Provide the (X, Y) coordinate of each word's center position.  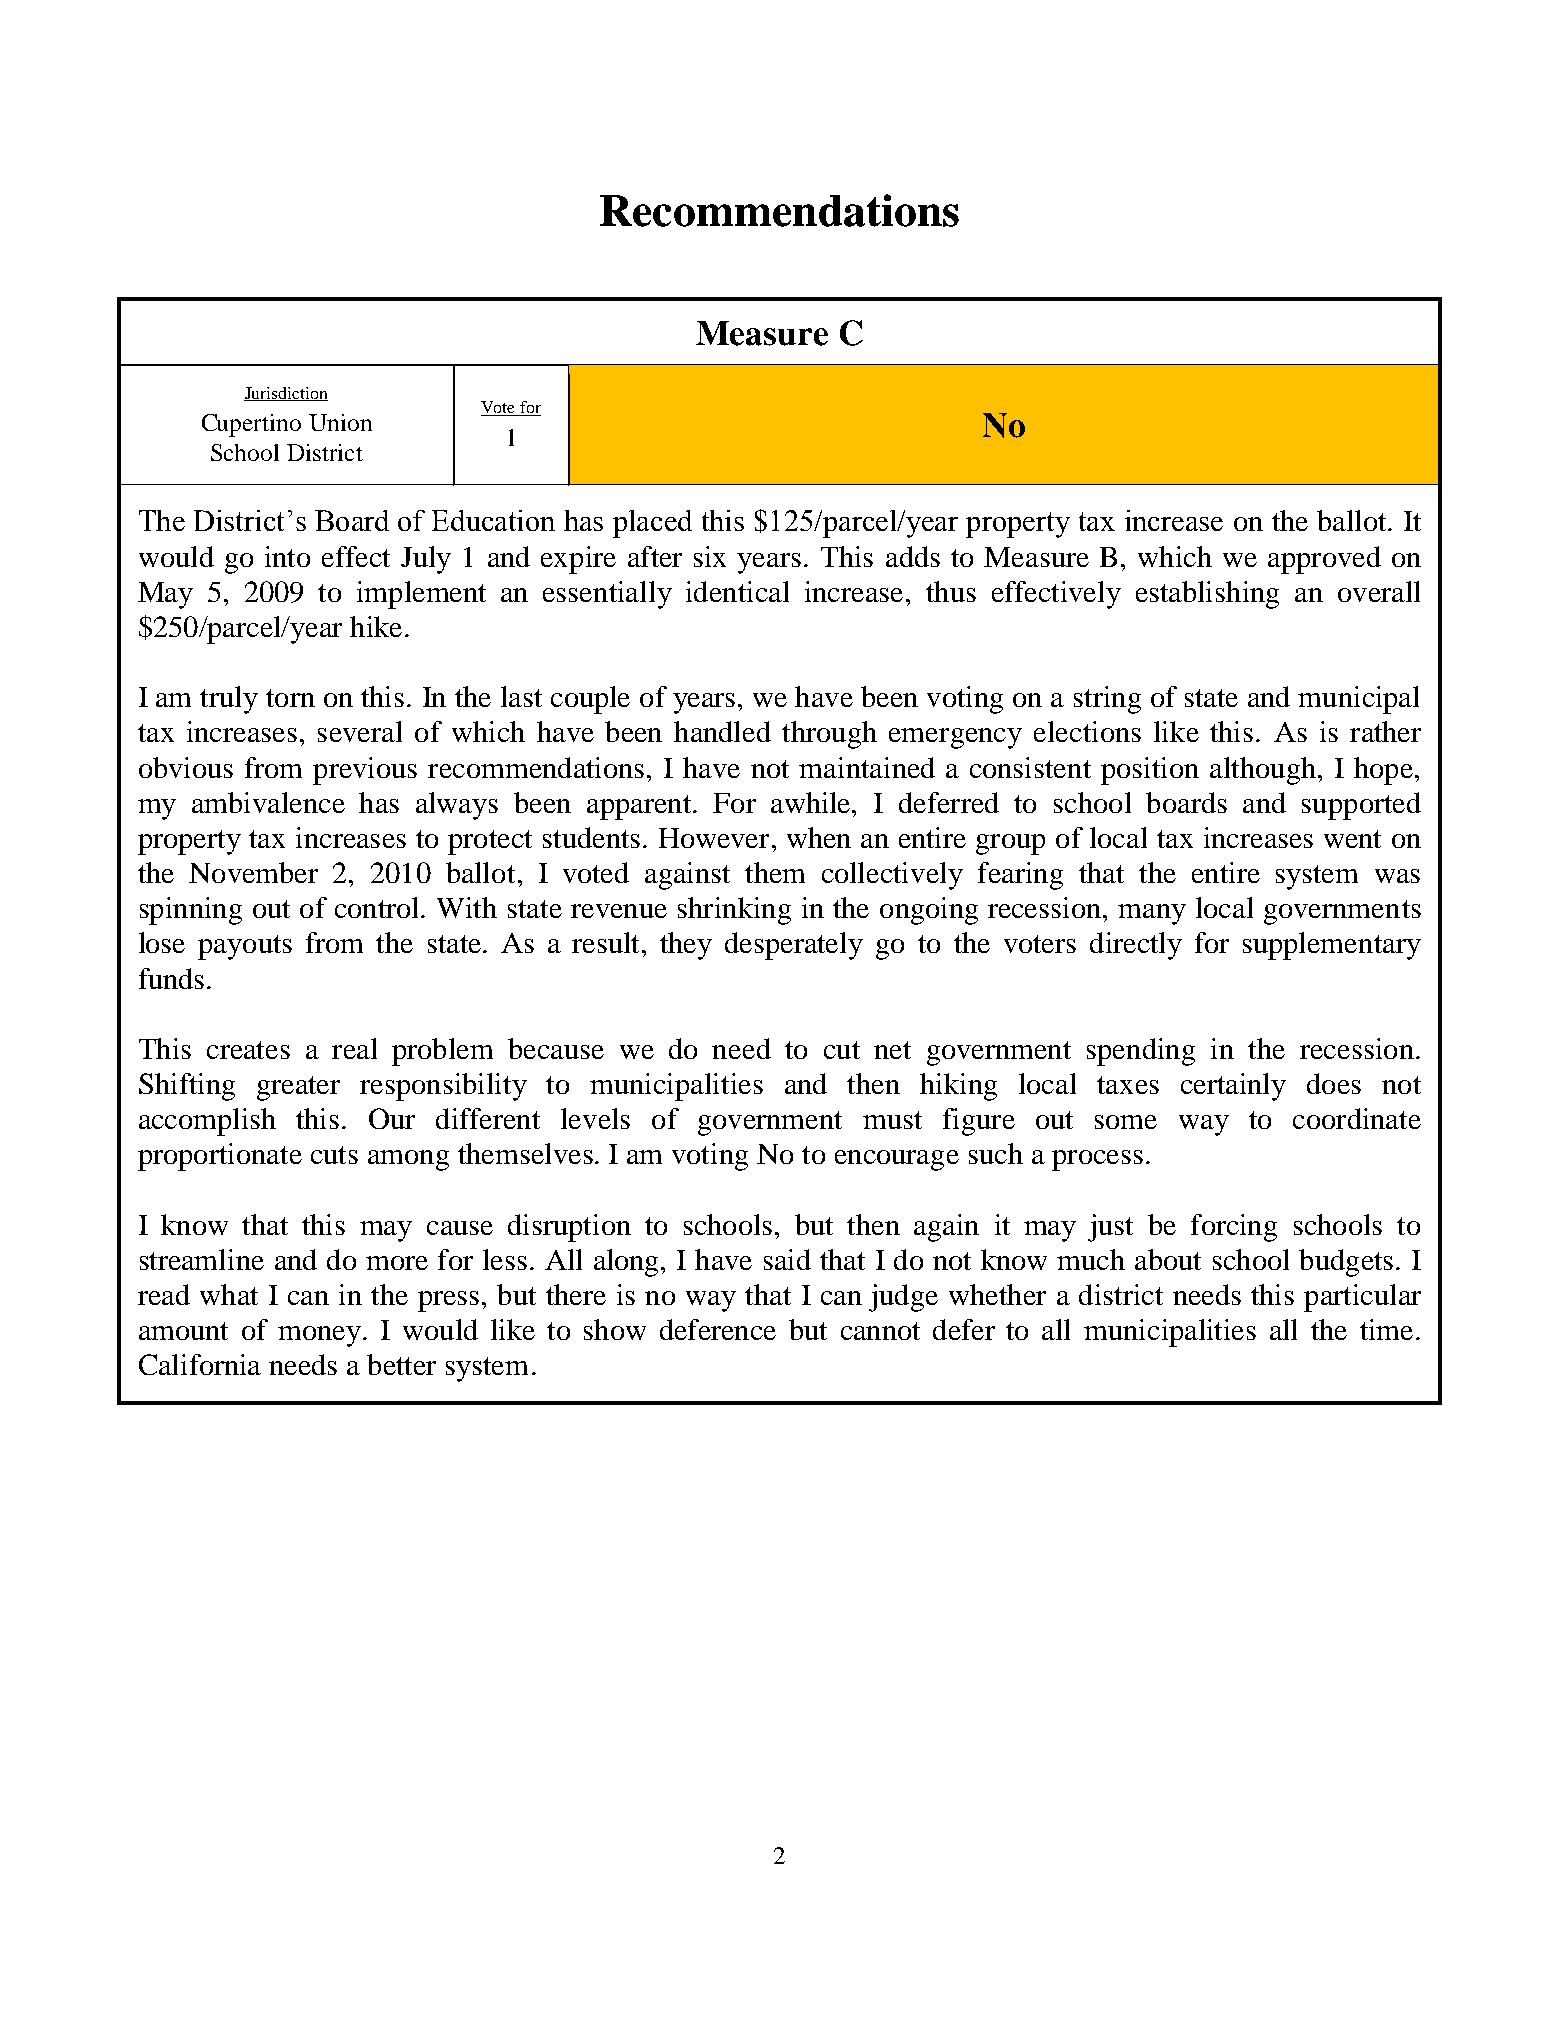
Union (340, 422)
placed (652, 524)
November (253, 872)
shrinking (734, 911)
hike (376, 626)
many (1152, 914)
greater (298, 1088)
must (892, 1120)
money (319, 1336)
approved (1324, 560)
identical (737, 591)
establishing (1207, 595)
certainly (1233, 1087)
